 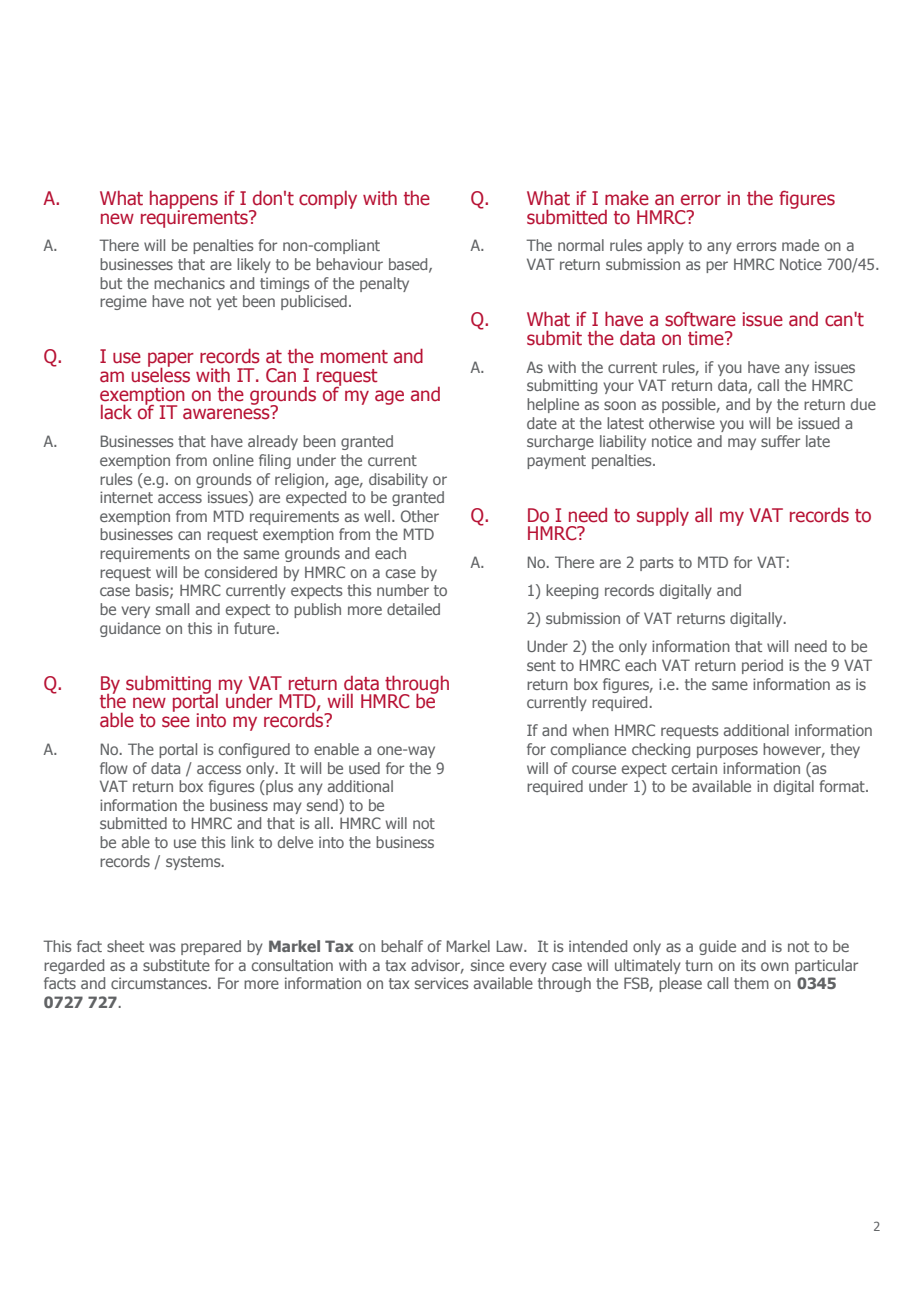 What do you see at coordinates (800, 245) in the page?
I see `made` at bounding box center [800, 245].
